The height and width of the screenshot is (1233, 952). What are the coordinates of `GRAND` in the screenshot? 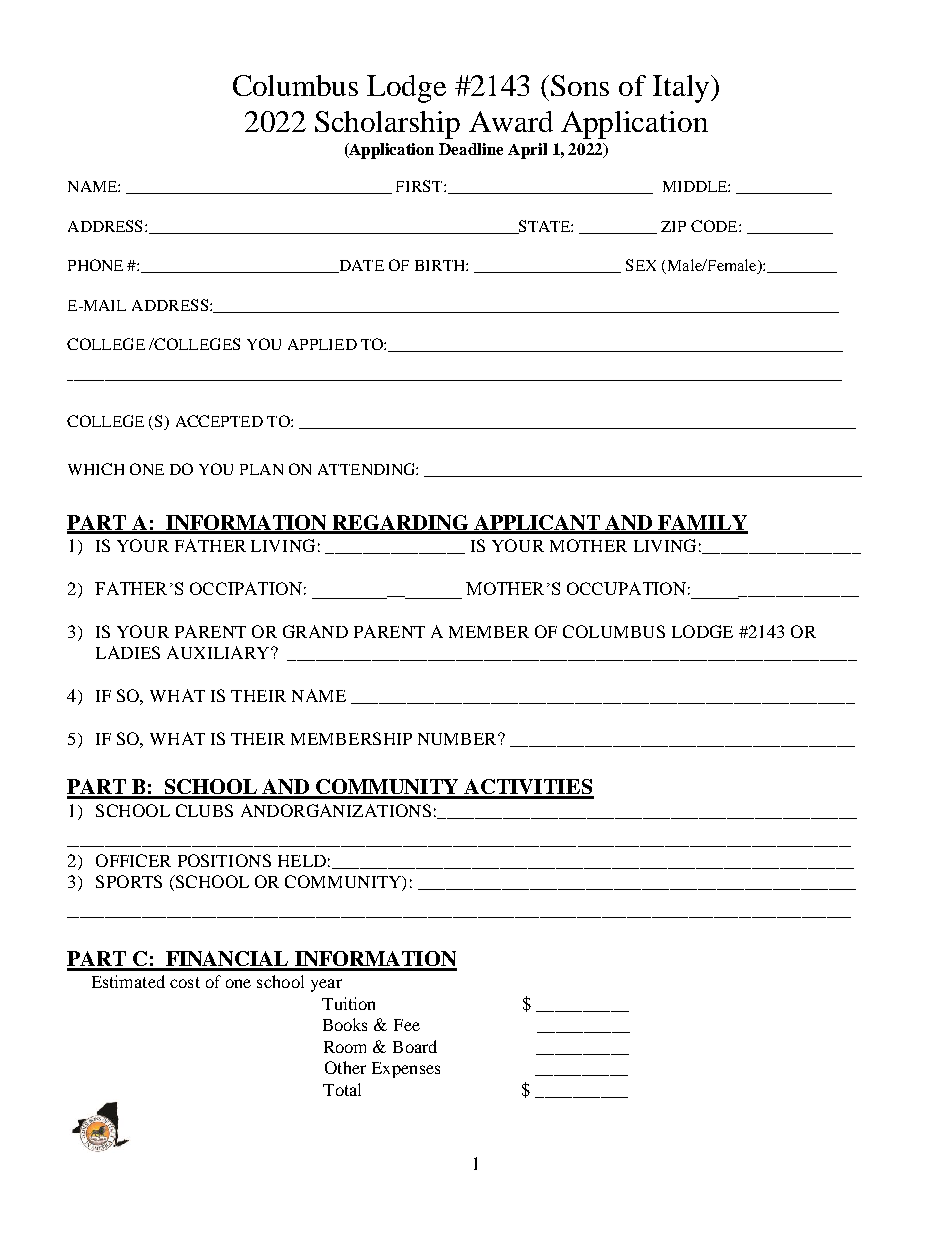 It's located at (315, 631).
